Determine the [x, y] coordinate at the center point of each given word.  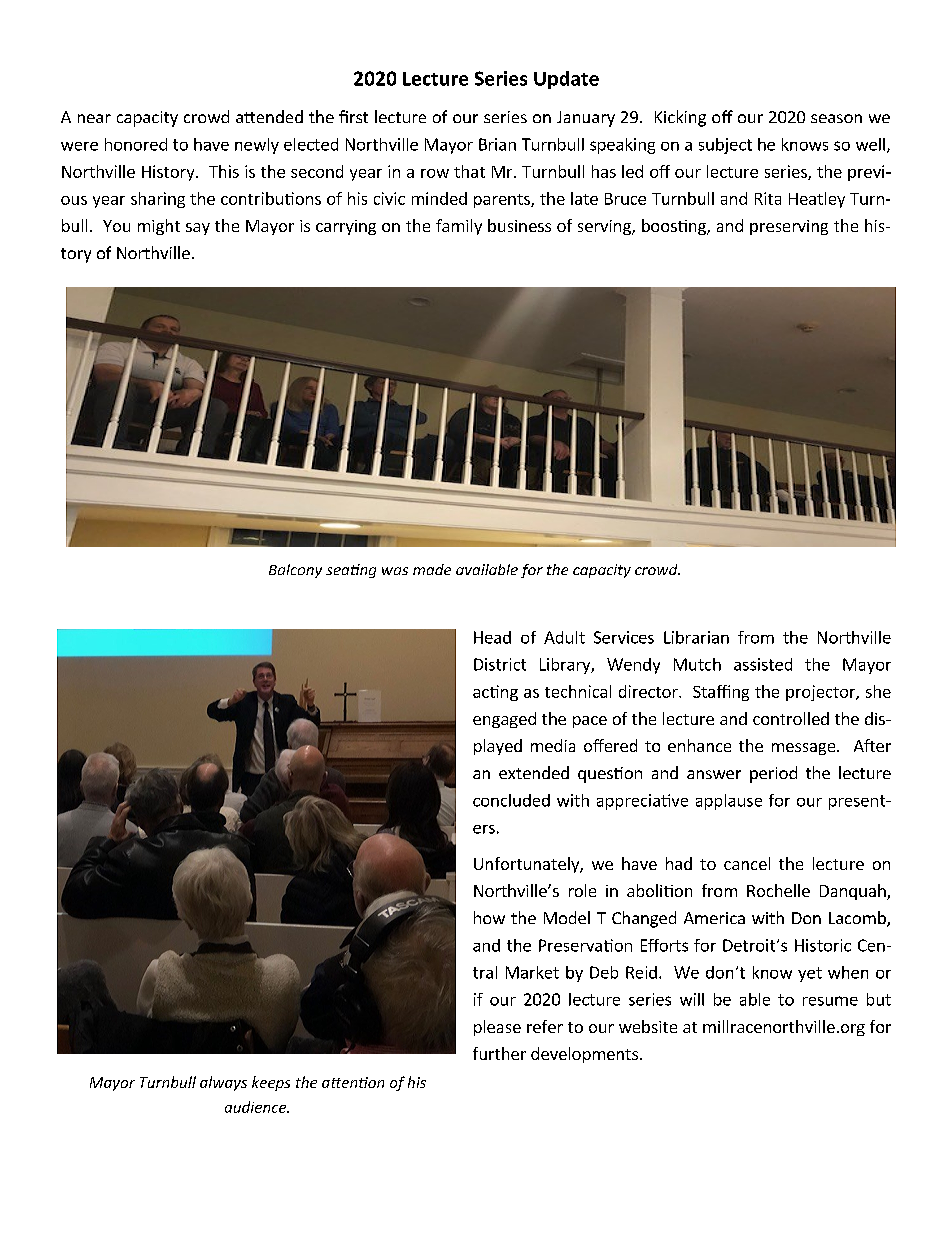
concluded [511, 800]
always [223, 1083]
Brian [497, 144]
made [432, 569]
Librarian [696, 637]
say [198, 229]
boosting [675, 227]
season [836, 118]
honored [136, 144]
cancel [747, 863]
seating [351, 571]
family [459, 227]
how [489, 917]
